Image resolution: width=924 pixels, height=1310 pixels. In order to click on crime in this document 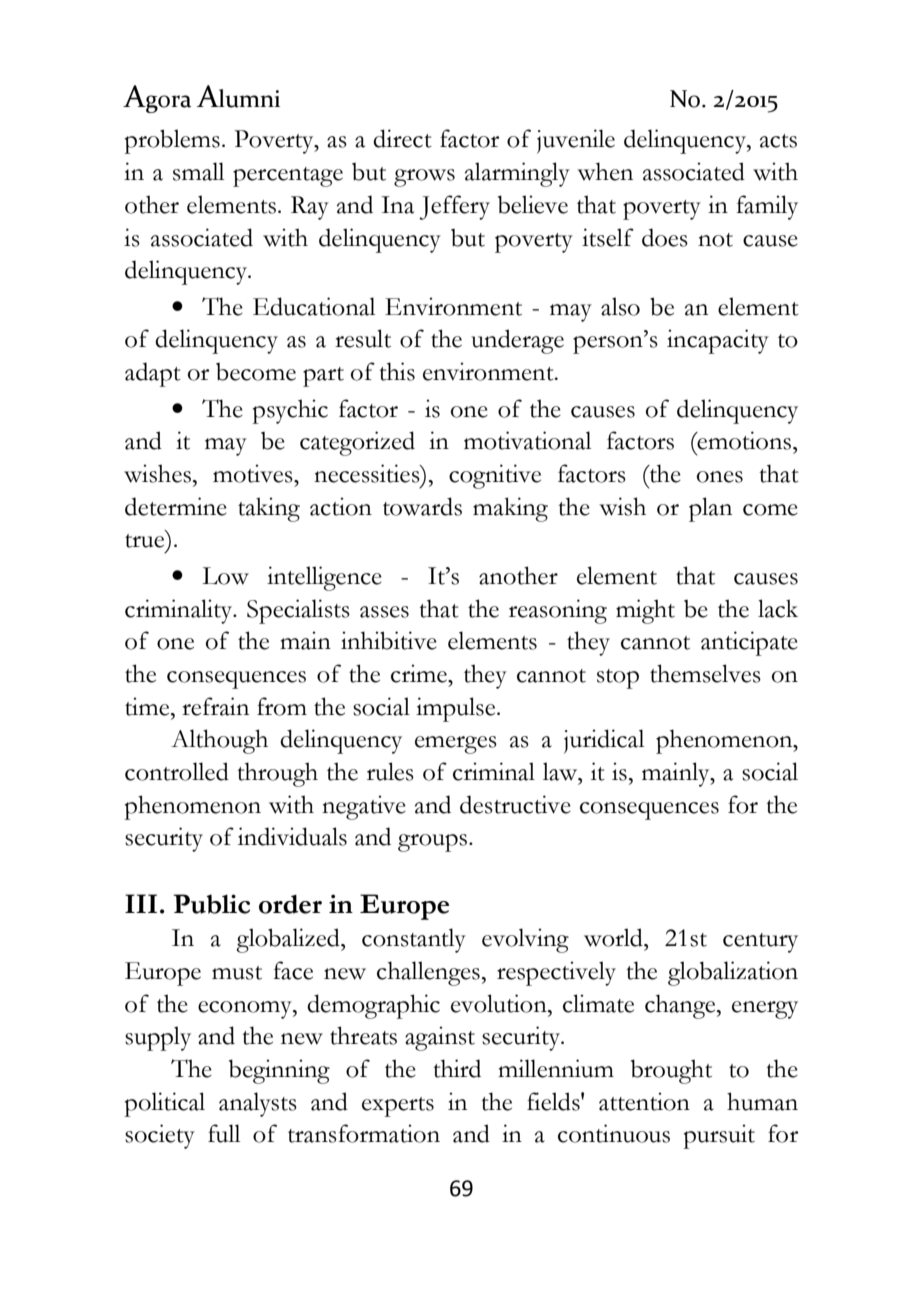, I will do `click(420, 673)`.
